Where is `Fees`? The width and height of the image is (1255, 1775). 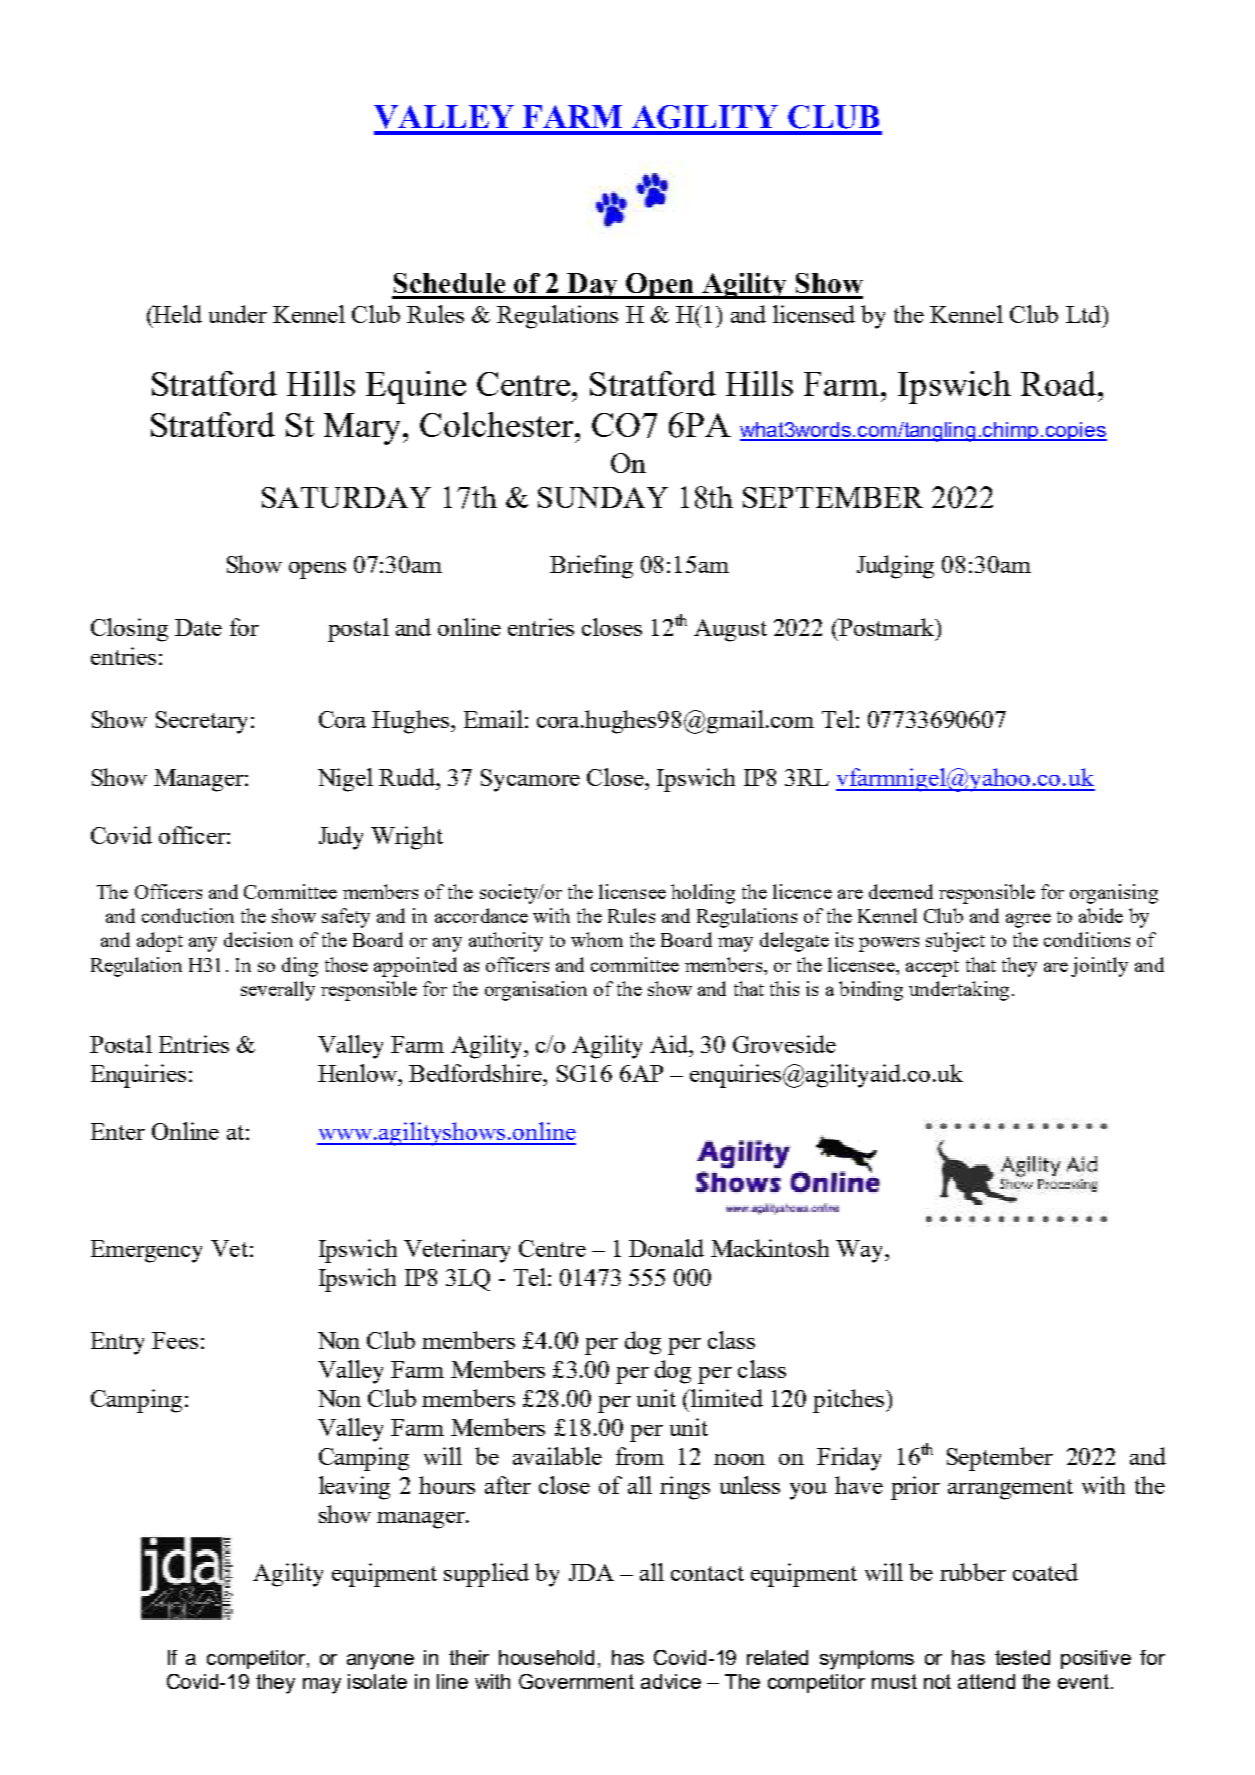 Fees is located at coordinates (175, 1340).
